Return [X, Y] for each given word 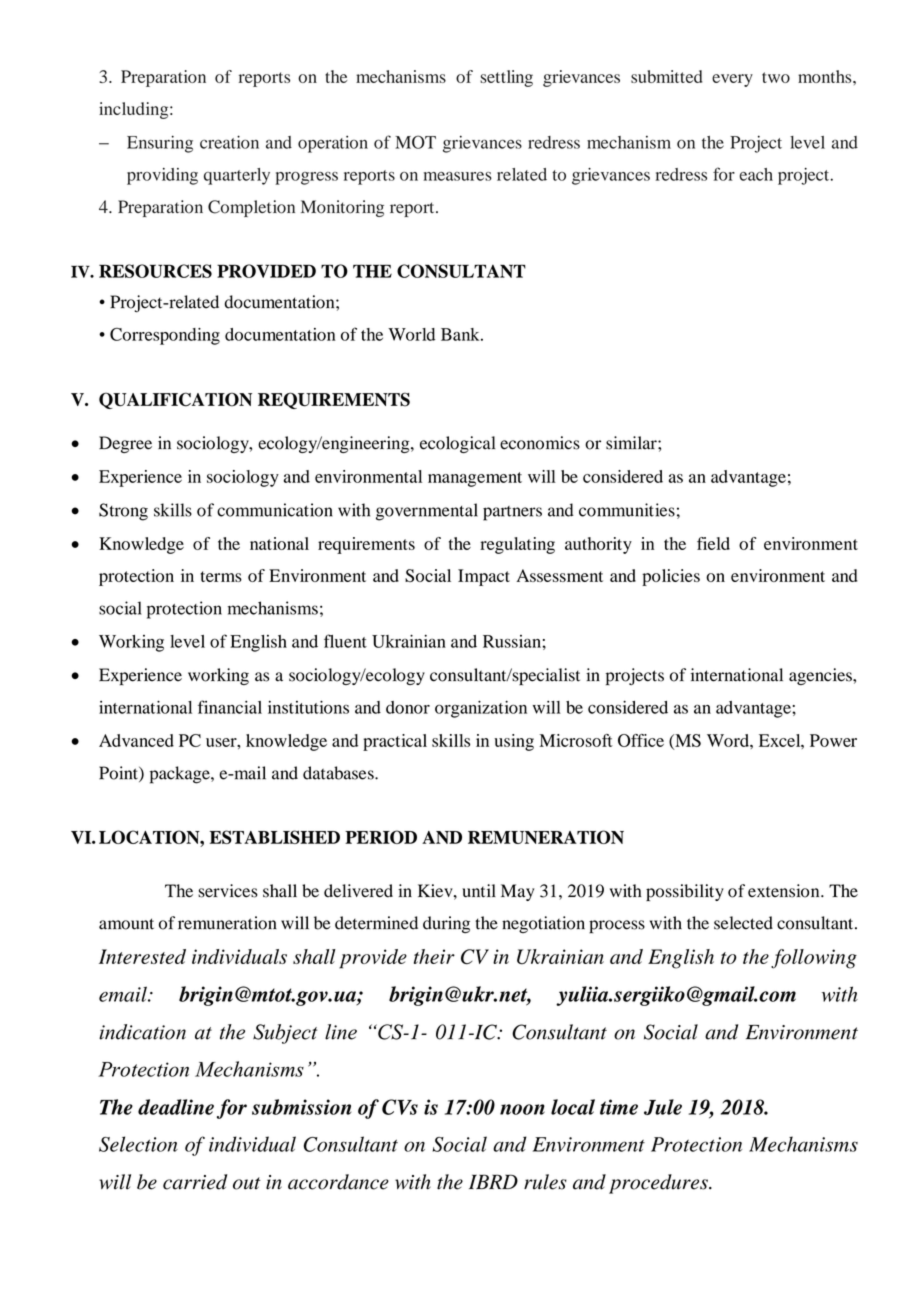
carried [195, 1182]
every [732, 80]
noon [522, 1109]
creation [229, 142]
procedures [659, 1184]
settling [506, 78]
